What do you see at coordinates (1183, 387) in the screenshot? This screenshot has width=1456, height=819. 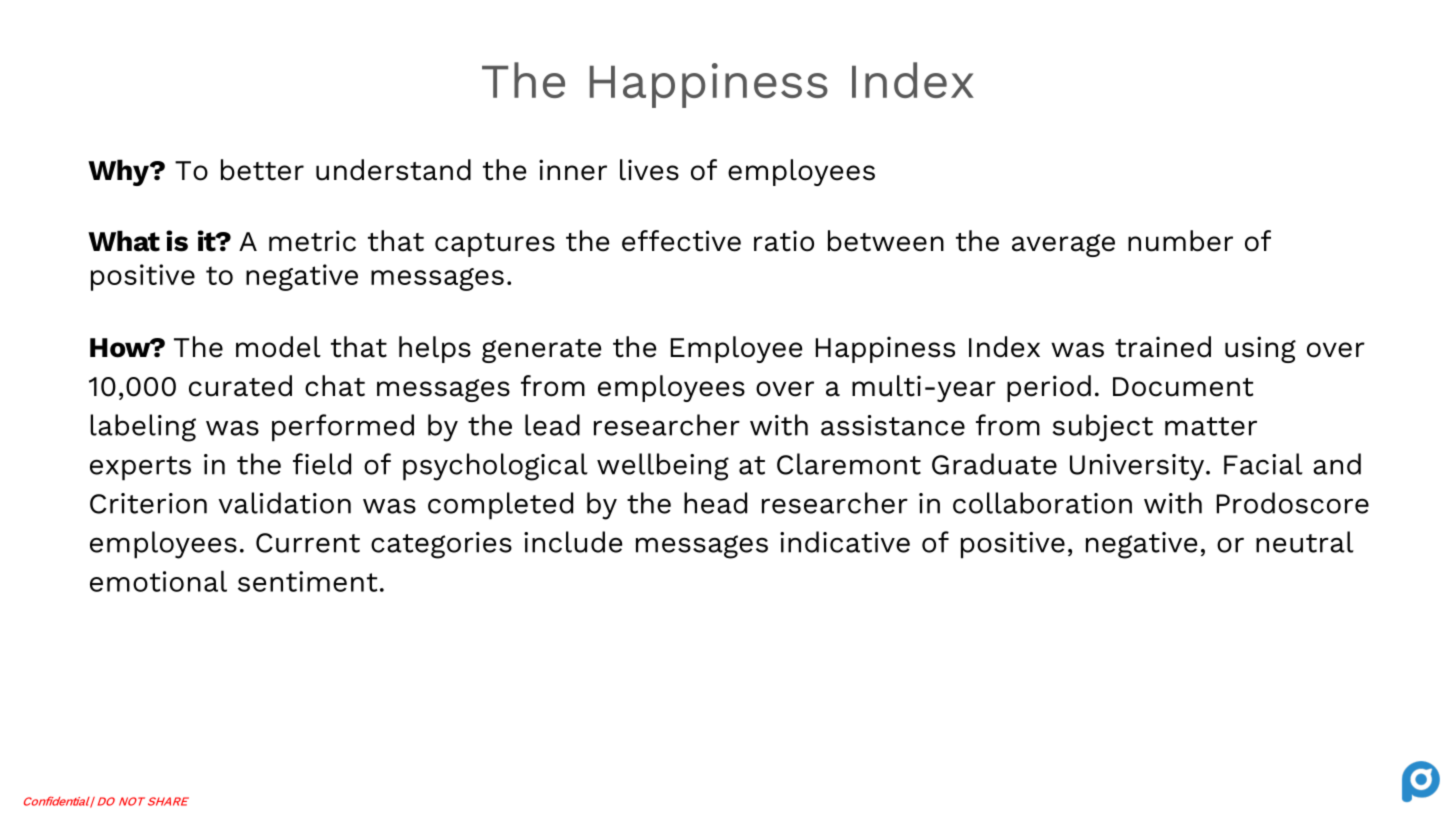 I see `Document` at bounding box center [1183, 387].
